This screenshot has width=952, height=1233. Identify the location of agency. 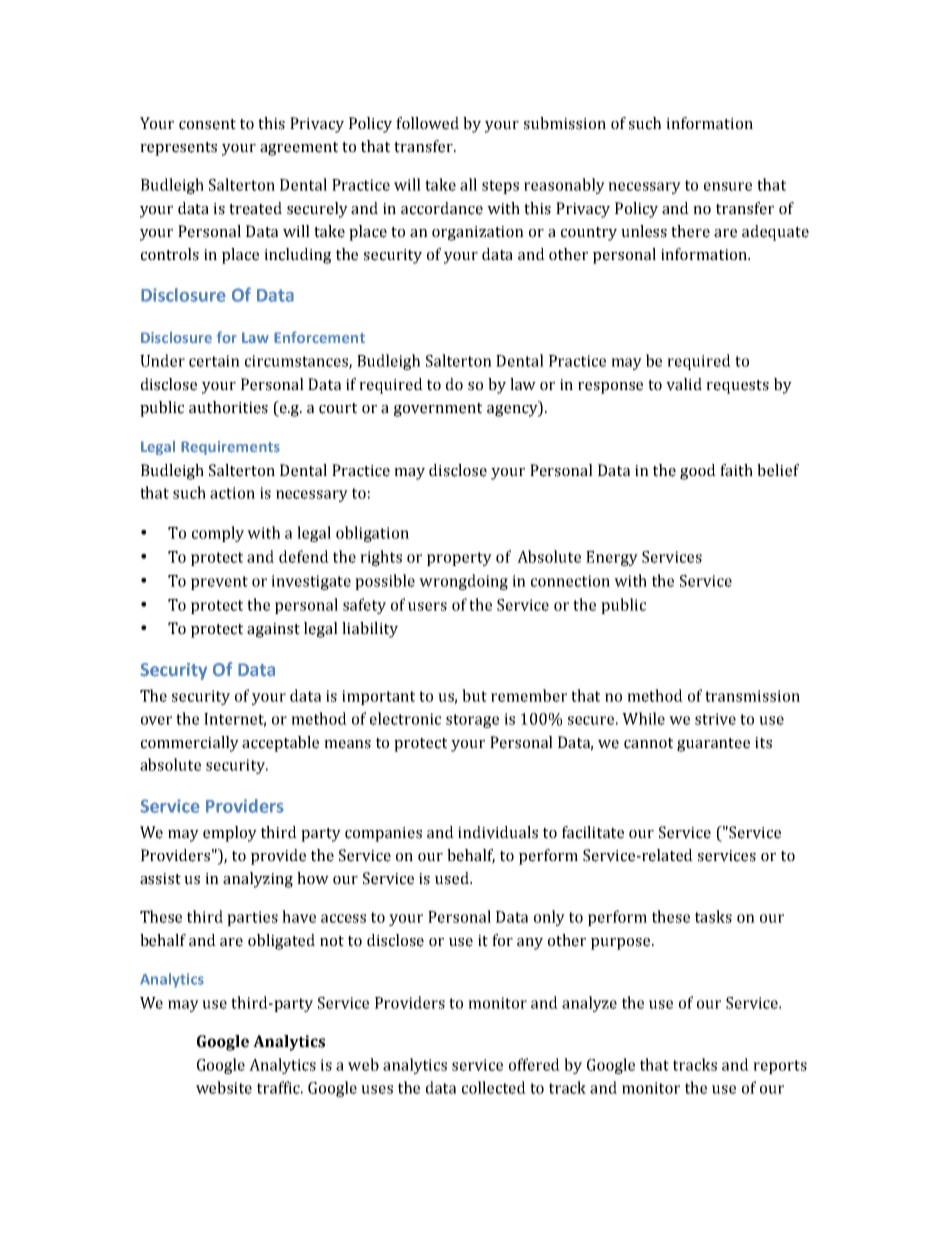
(513, 411).
